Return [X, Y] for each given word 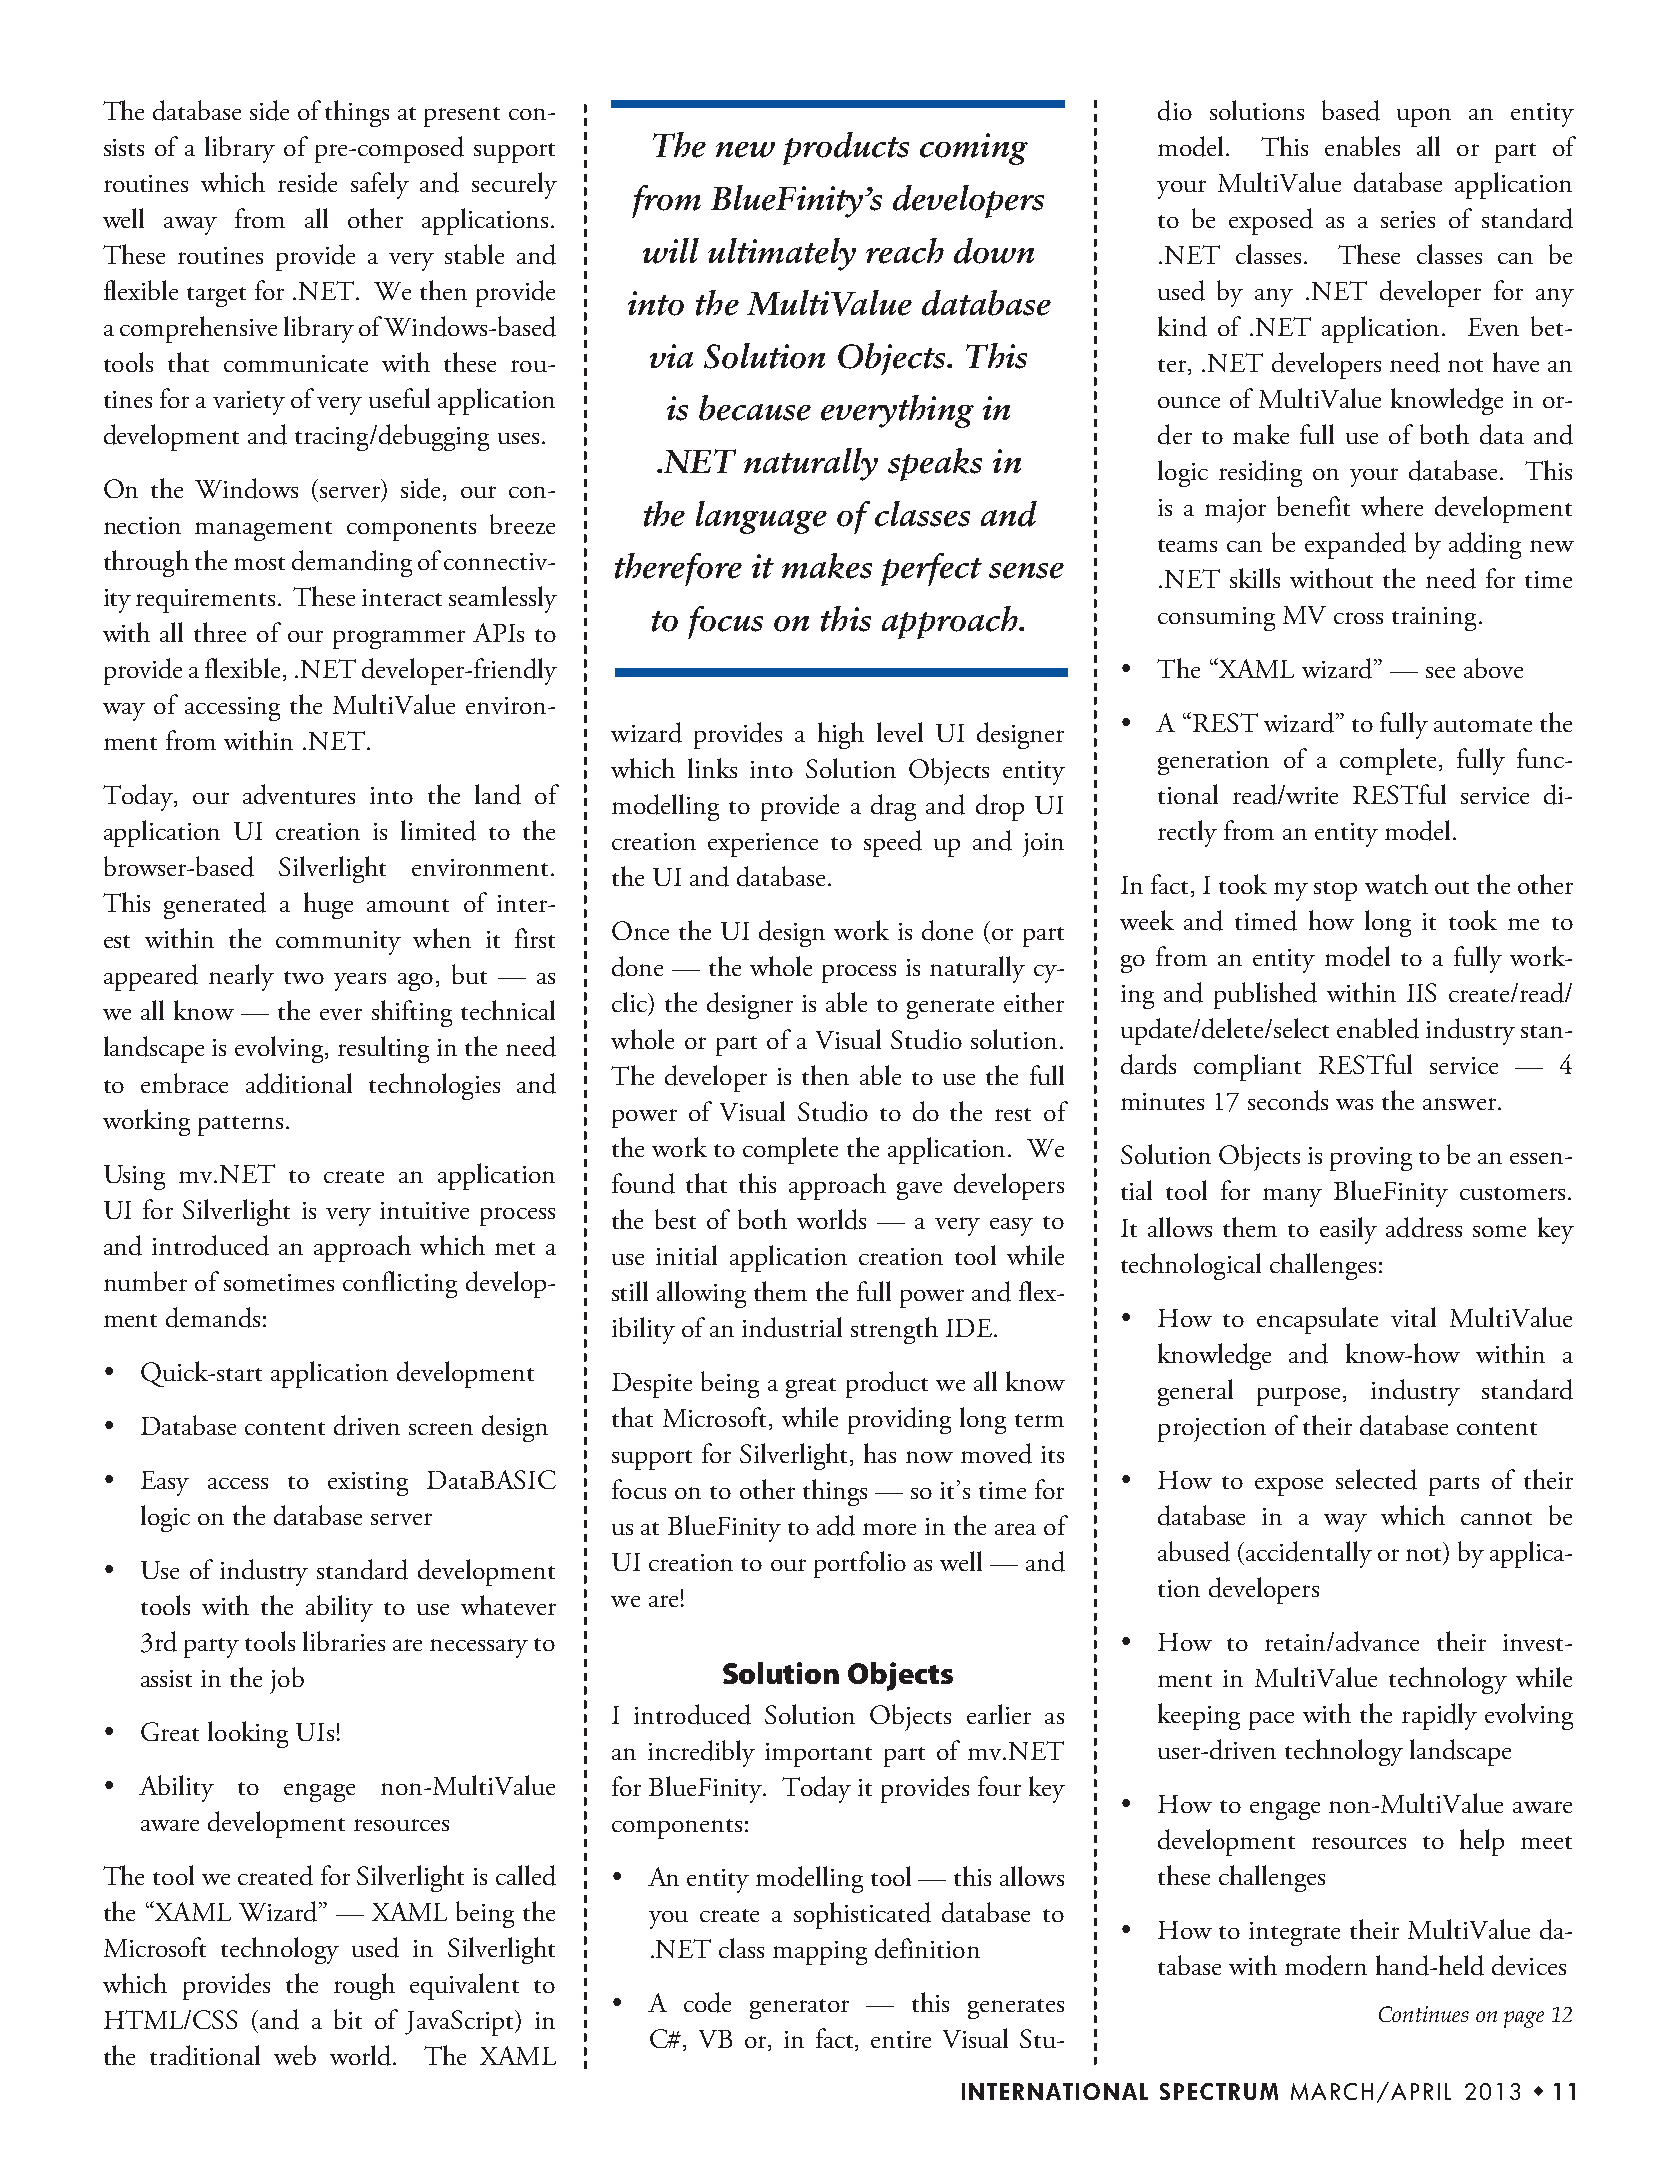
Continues [1424, 2014]
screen [441, 1429]
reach [905, 251]
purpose [1298, 1396]
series [1408, 219]
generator [799, 2009]
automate [1483, 725]
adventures [299, 794]
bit [348, 2019]
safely [380, 185]
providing [899, 1420]
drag [893, 807]
